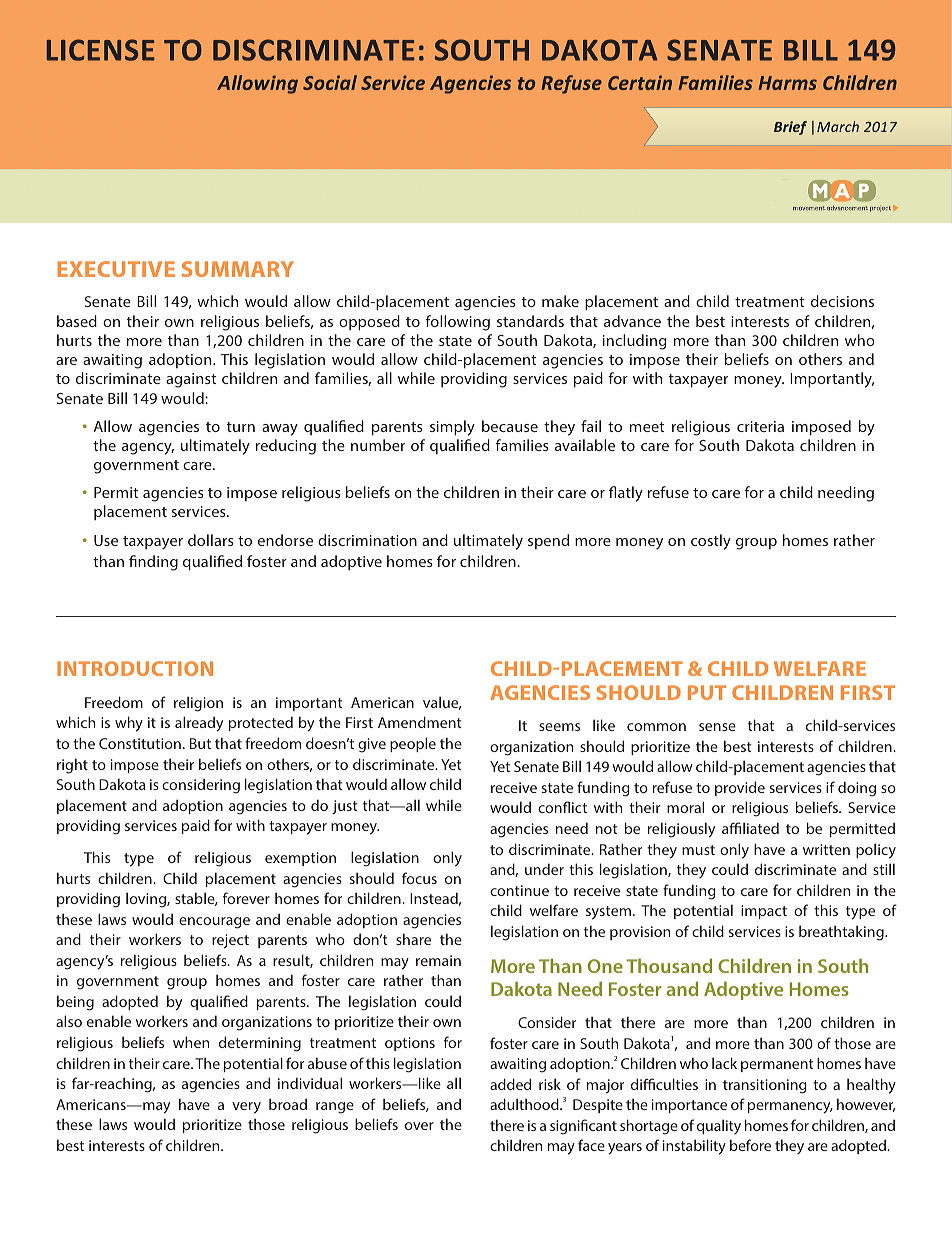 Image resolution: width=952 pixels, height=1233 pixels. What do you see at coordinates (711, 542) in the document?
I see `costly` at bounding box center [711, 542].
